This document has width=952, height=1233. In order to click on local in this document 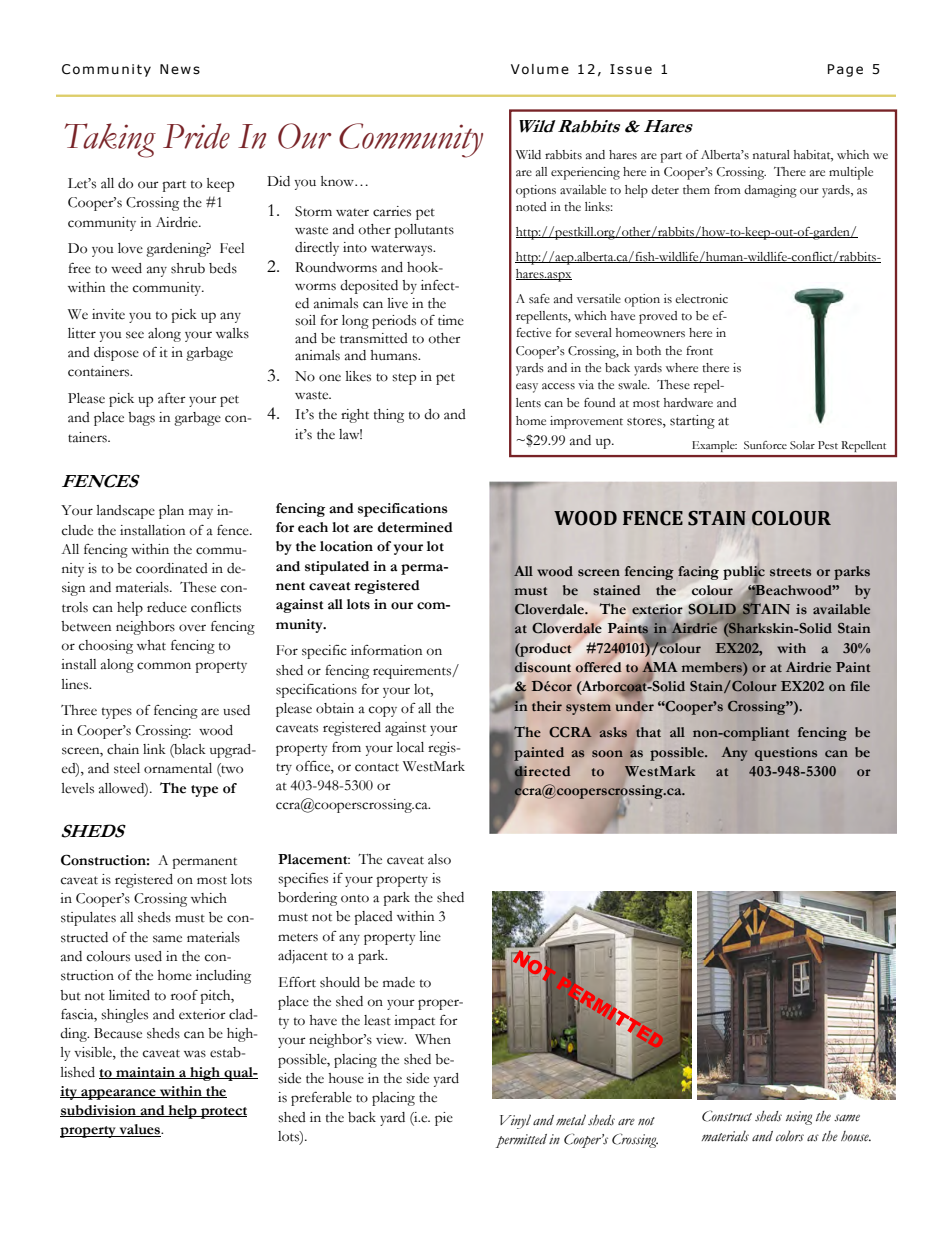, I will do `click(410, 747)`.
